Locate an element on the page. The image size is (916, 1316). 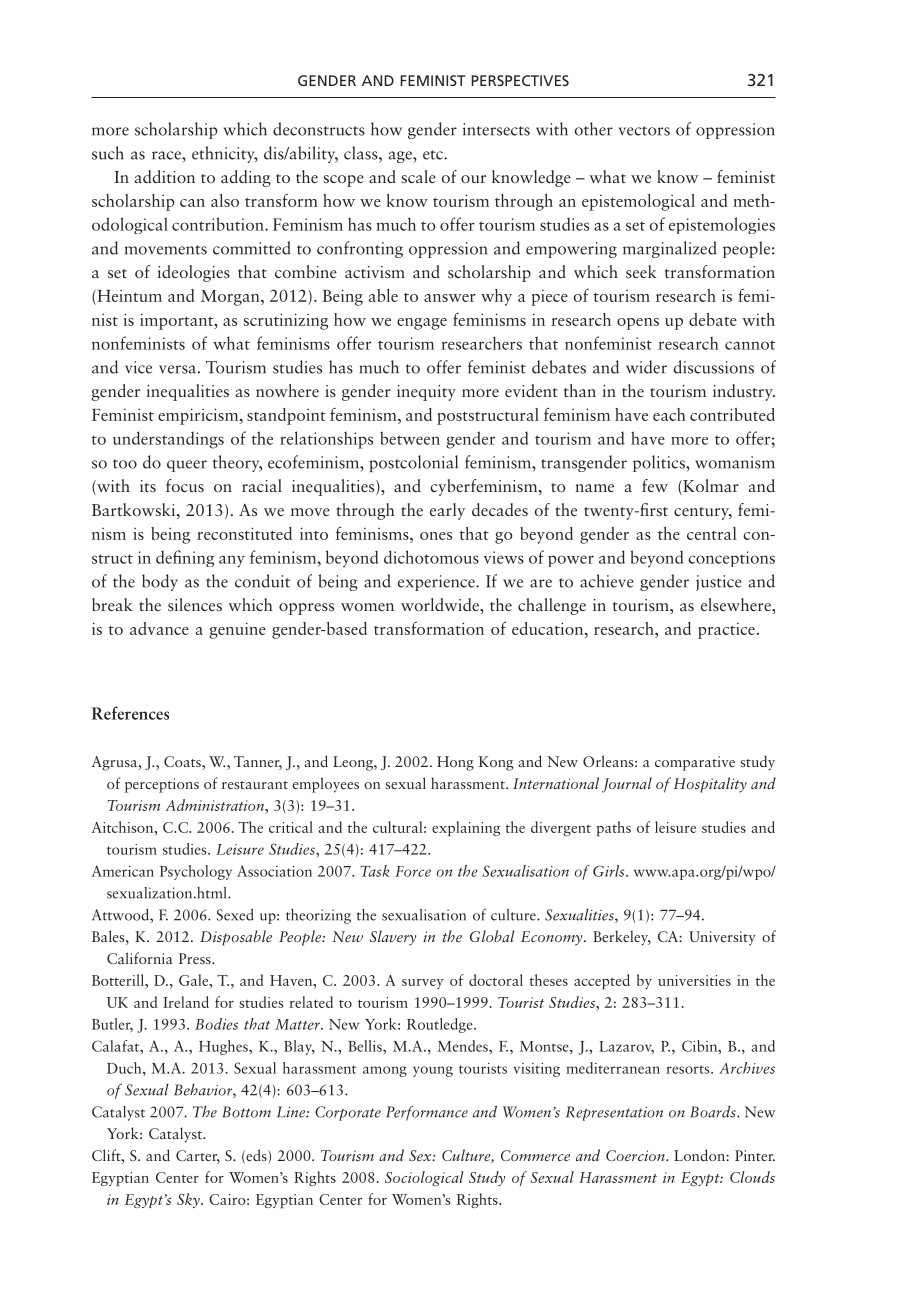
wider is located at coordinates (646, 367).
